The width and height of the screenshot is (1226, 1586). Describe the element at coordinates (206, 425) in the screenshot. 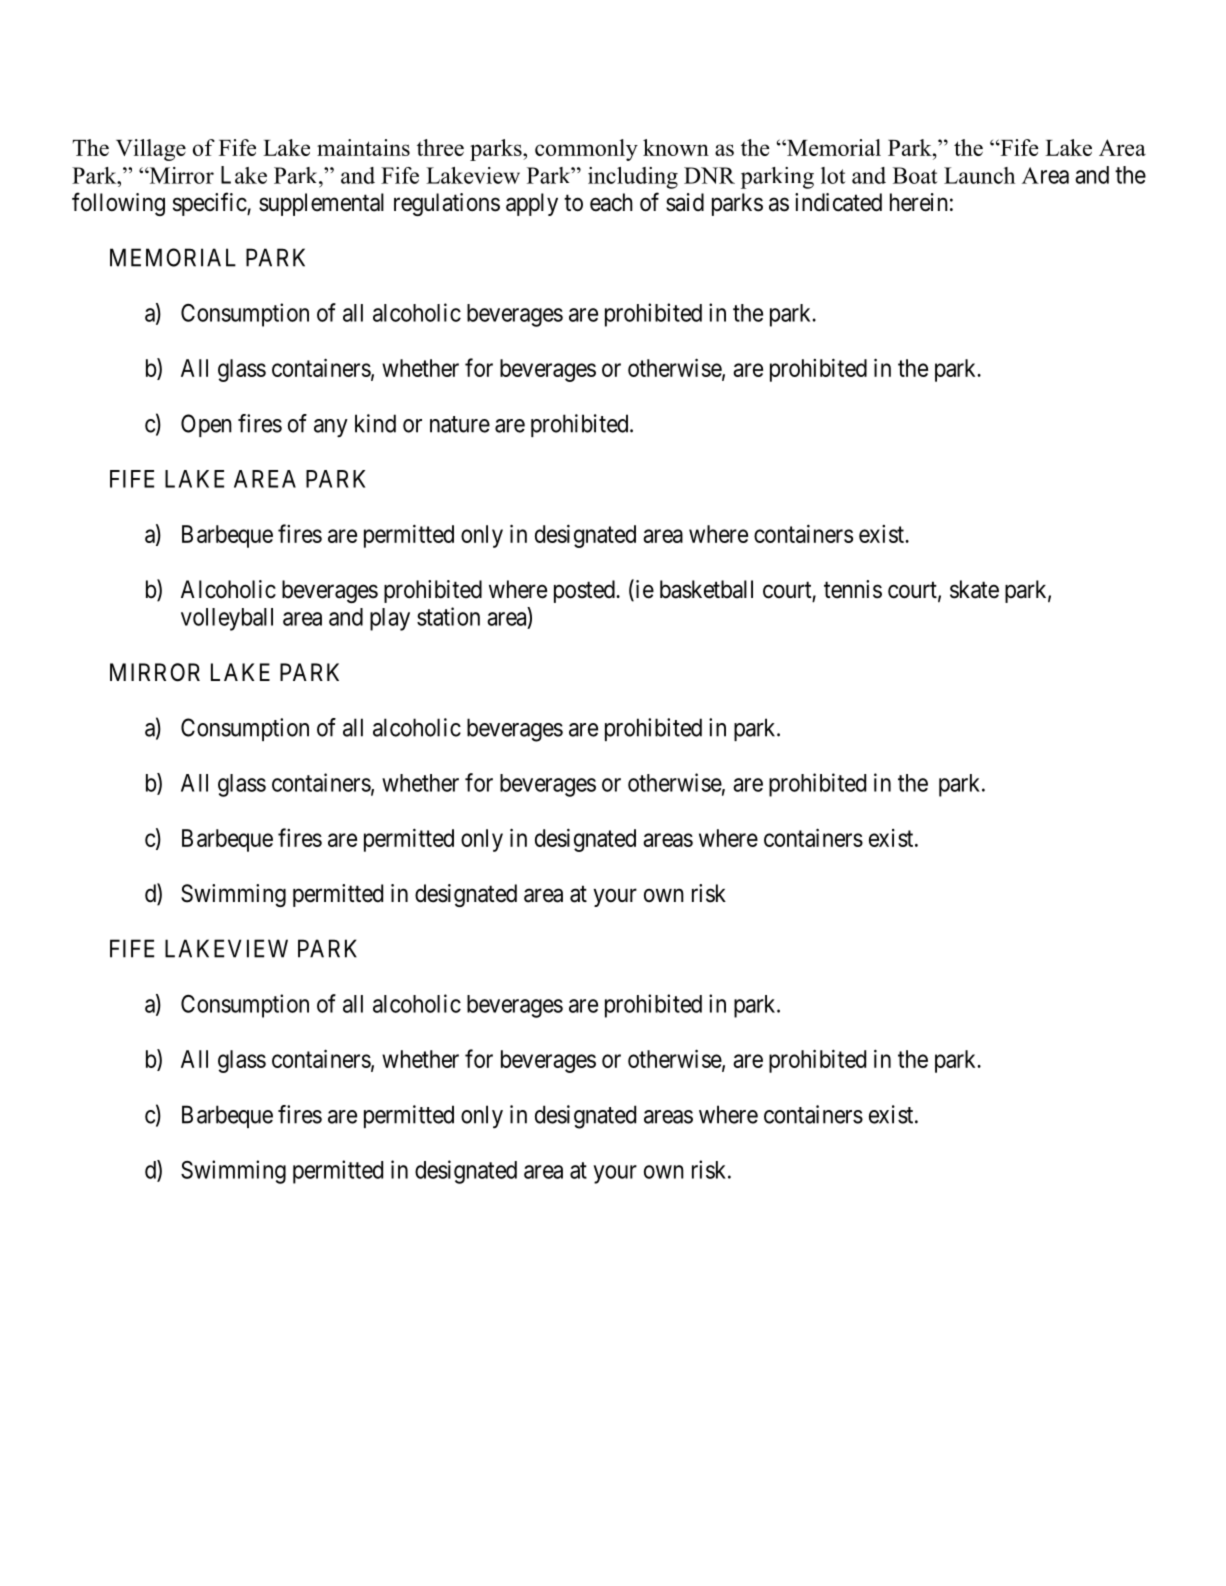

I see `Open` at that location.
